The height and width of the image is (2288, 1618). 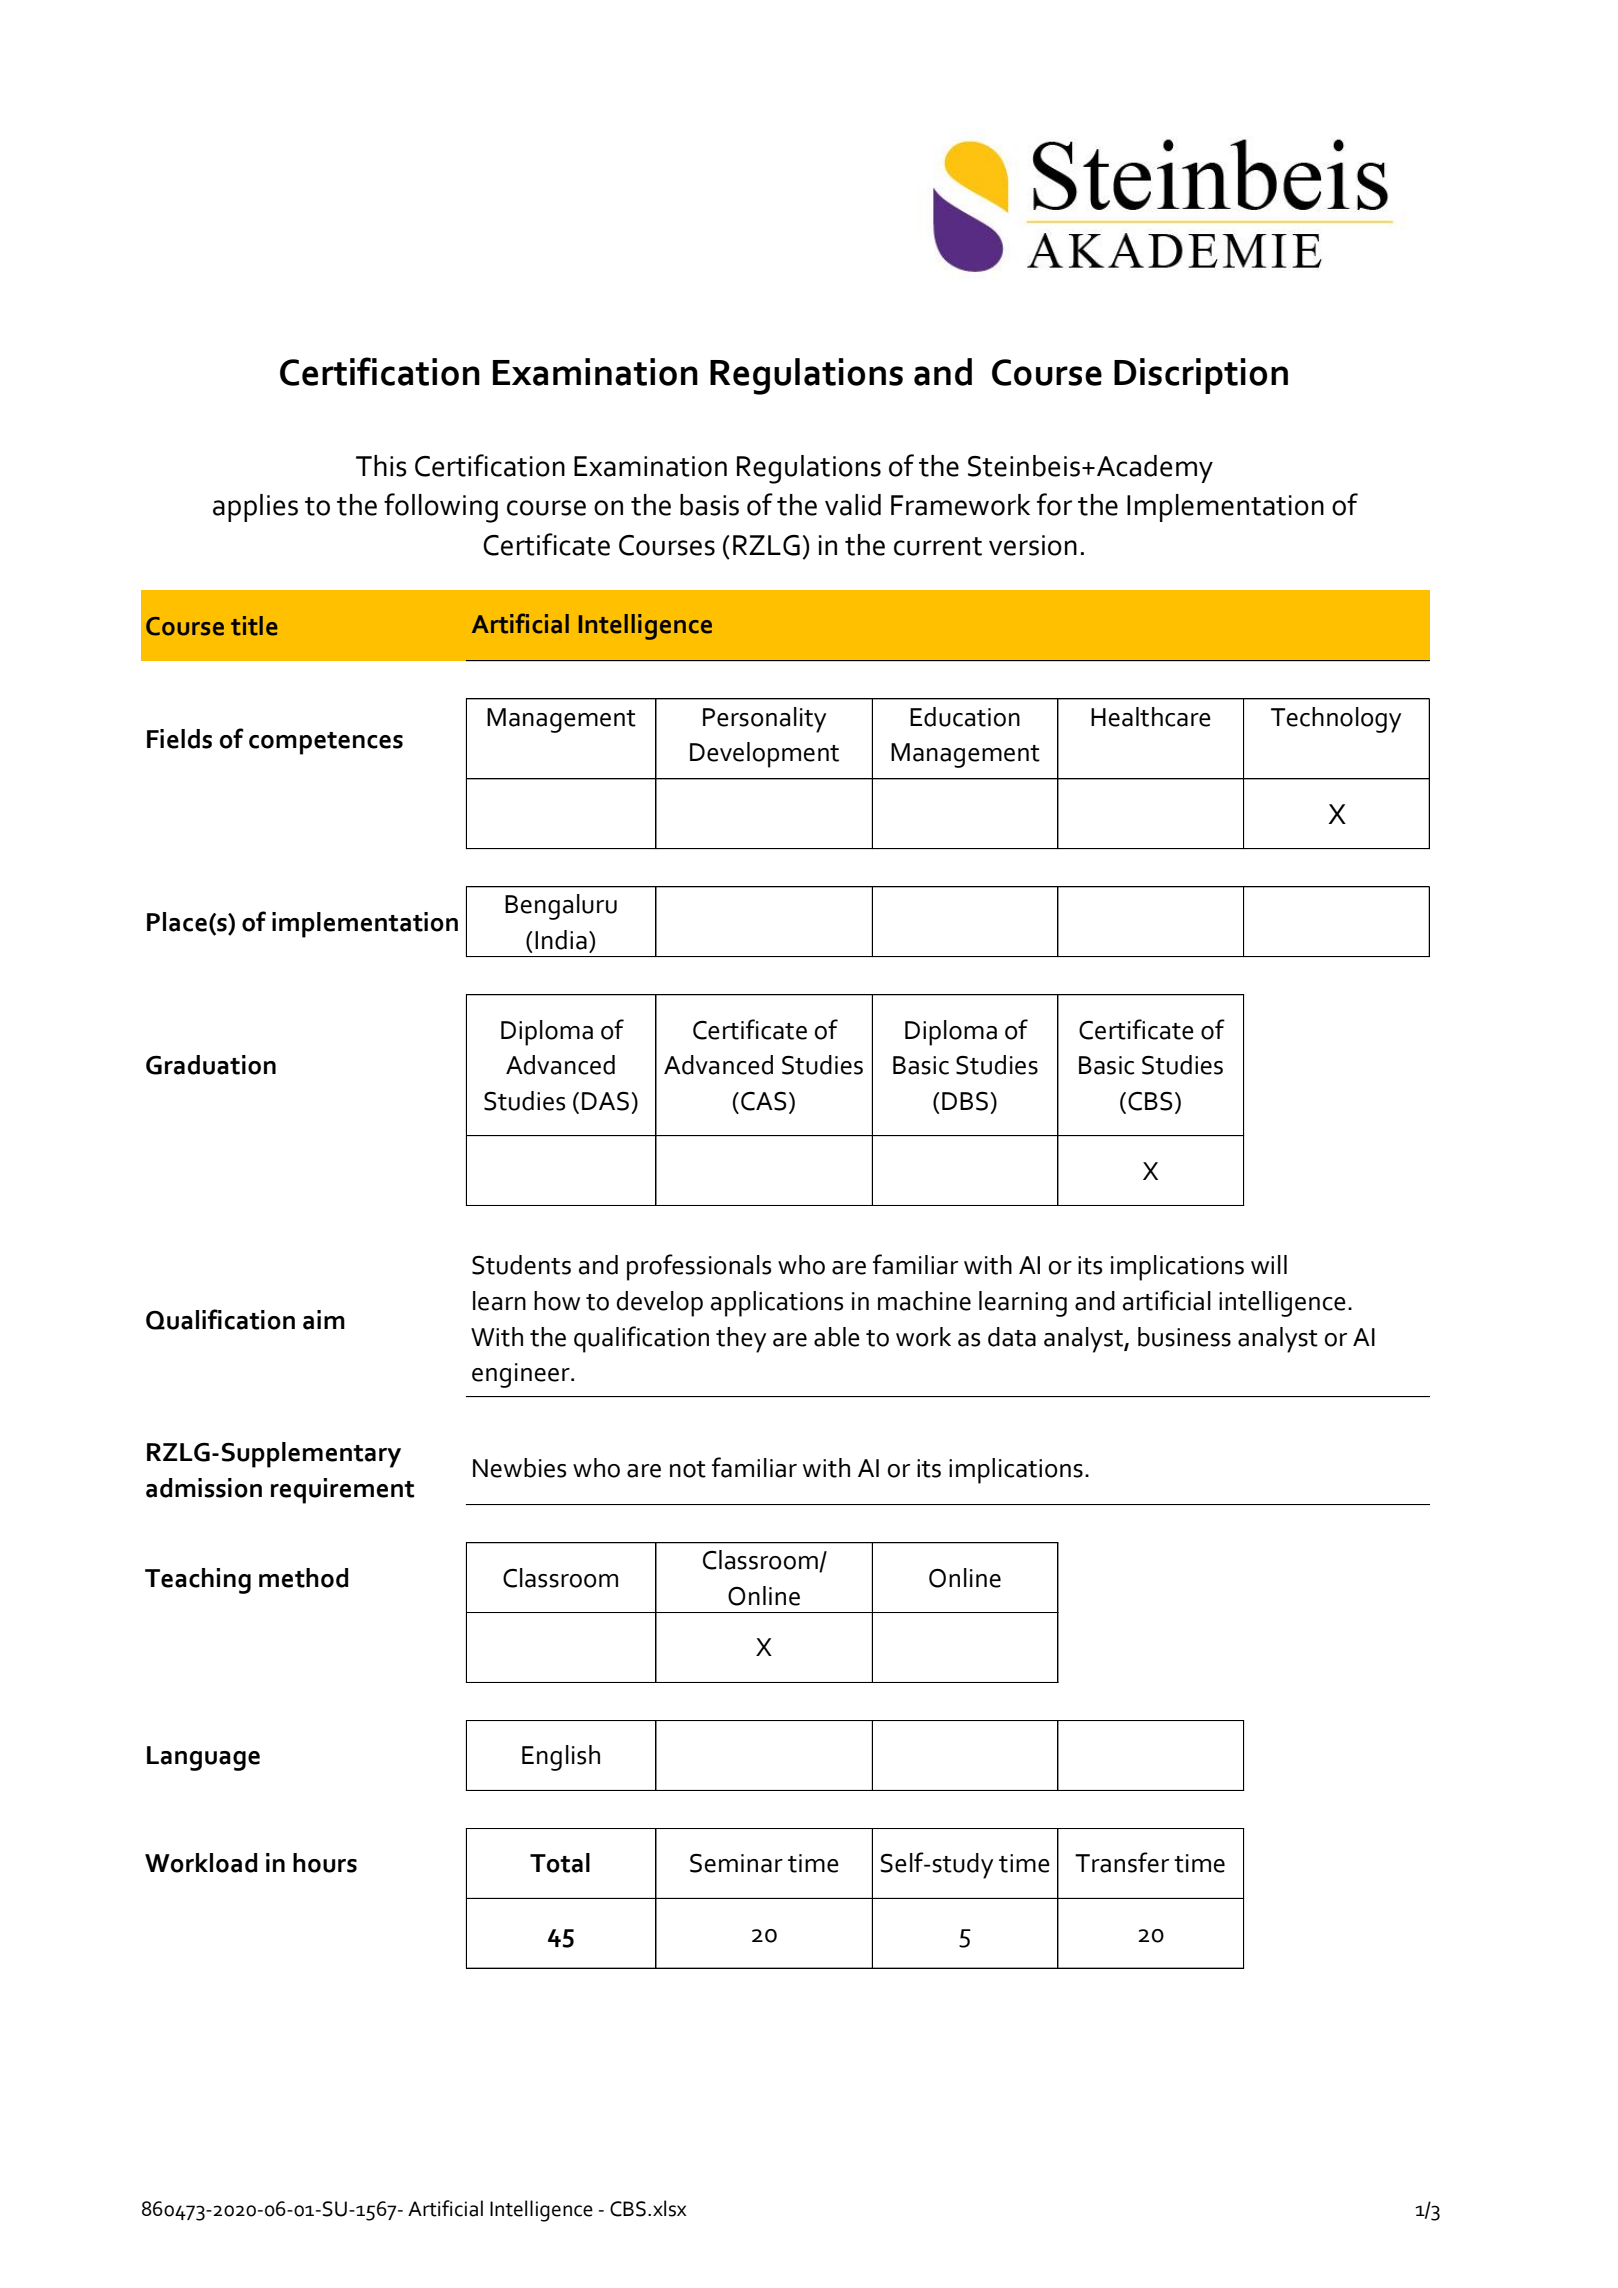 I want to click on aim, so click(x=324, y=1320).
